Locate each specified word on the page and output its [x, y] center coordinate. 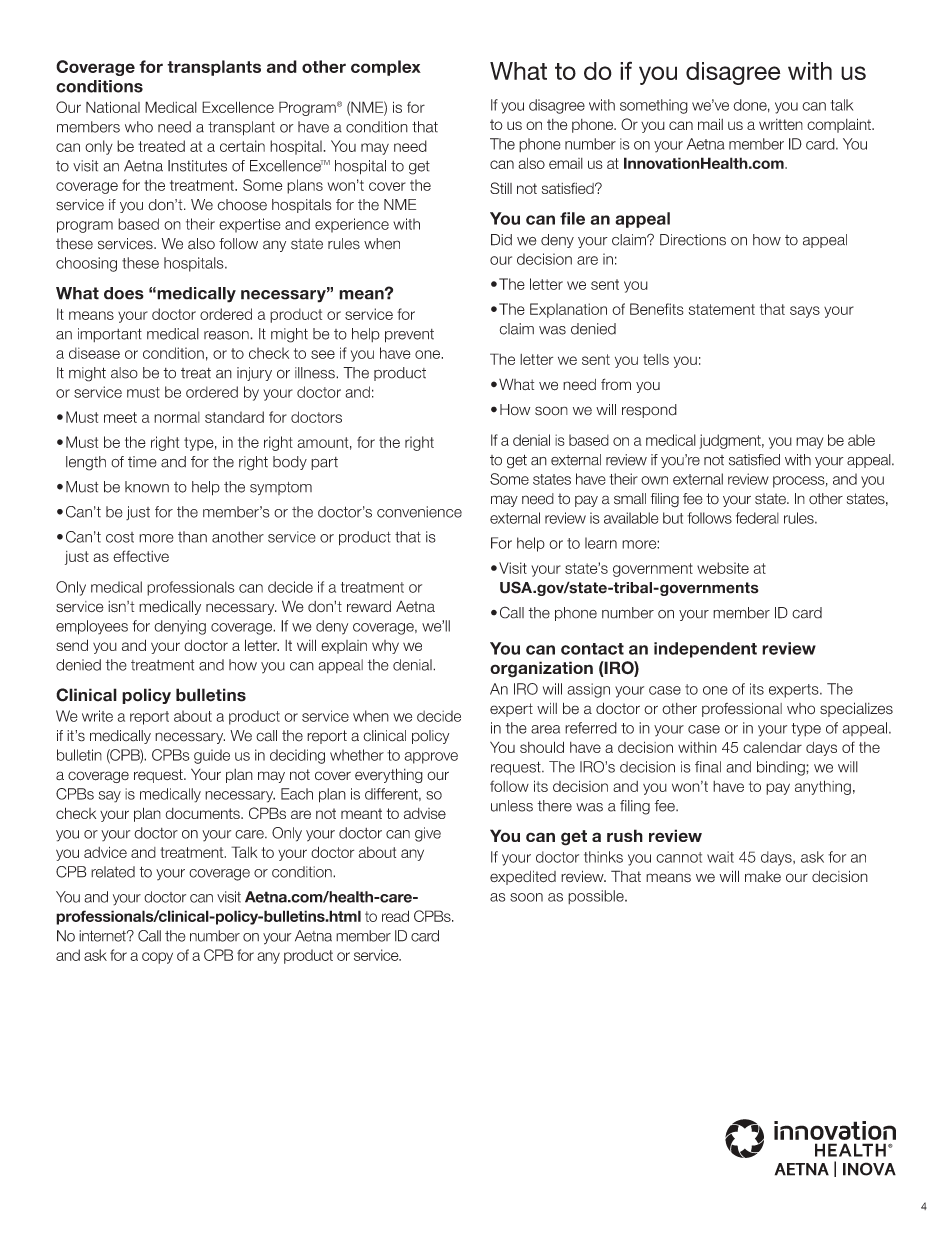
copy [157, 958]
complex [386, 68]
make [763, 877]
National [113, 107]
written [781, 124]
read [395, 916]
